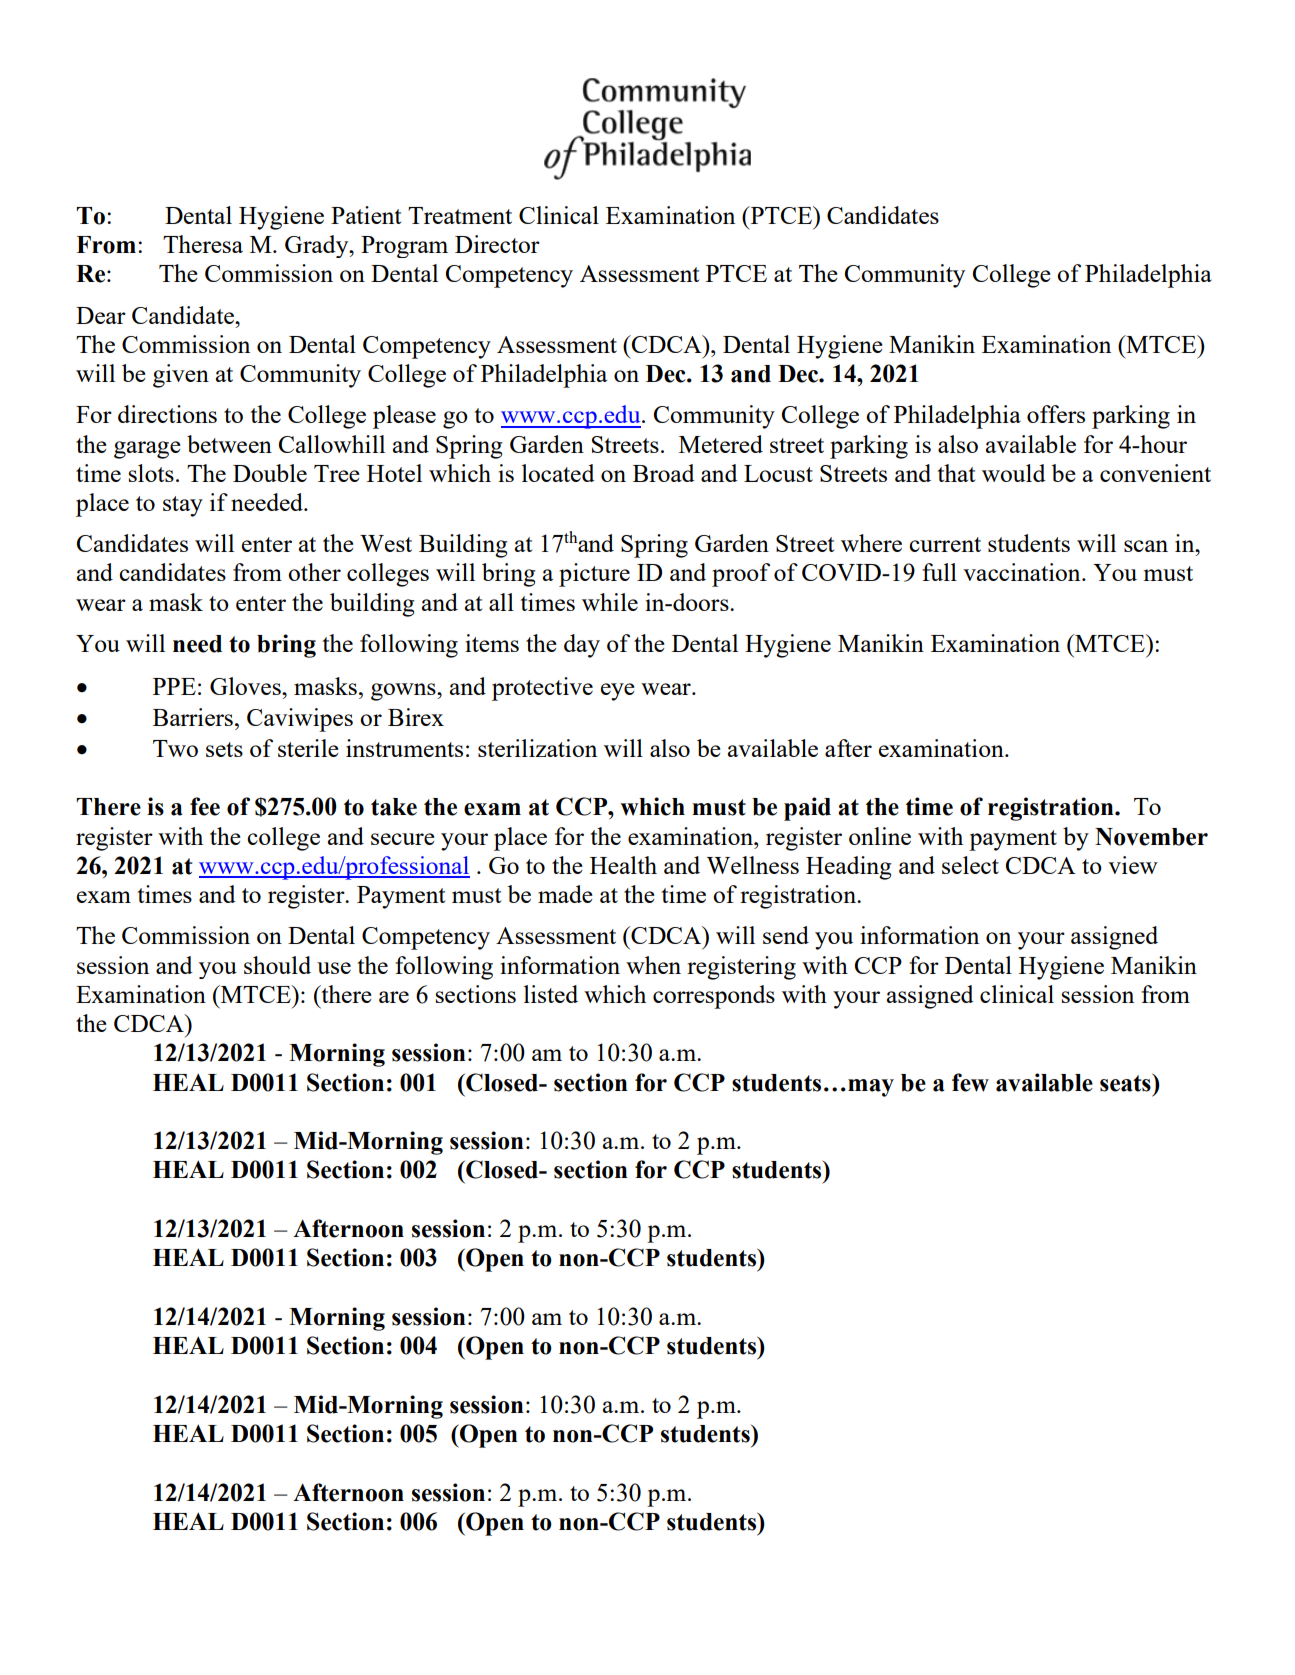 This screenshot has width=1295, height=1675. I want to click on corresponds, so click(714, 997).
